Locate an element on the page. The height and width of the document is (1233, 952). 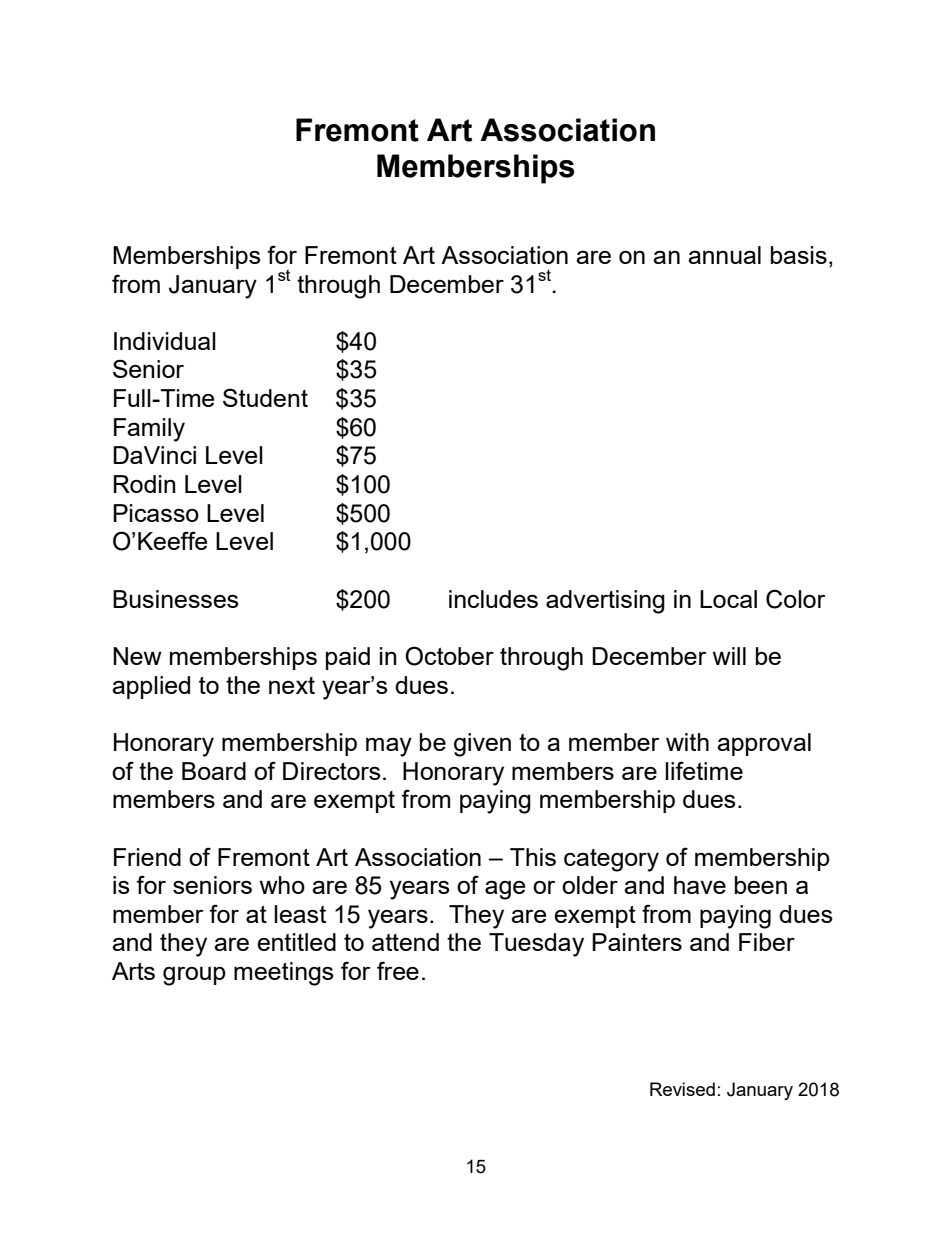
given is located at coordinates (482, 745).
